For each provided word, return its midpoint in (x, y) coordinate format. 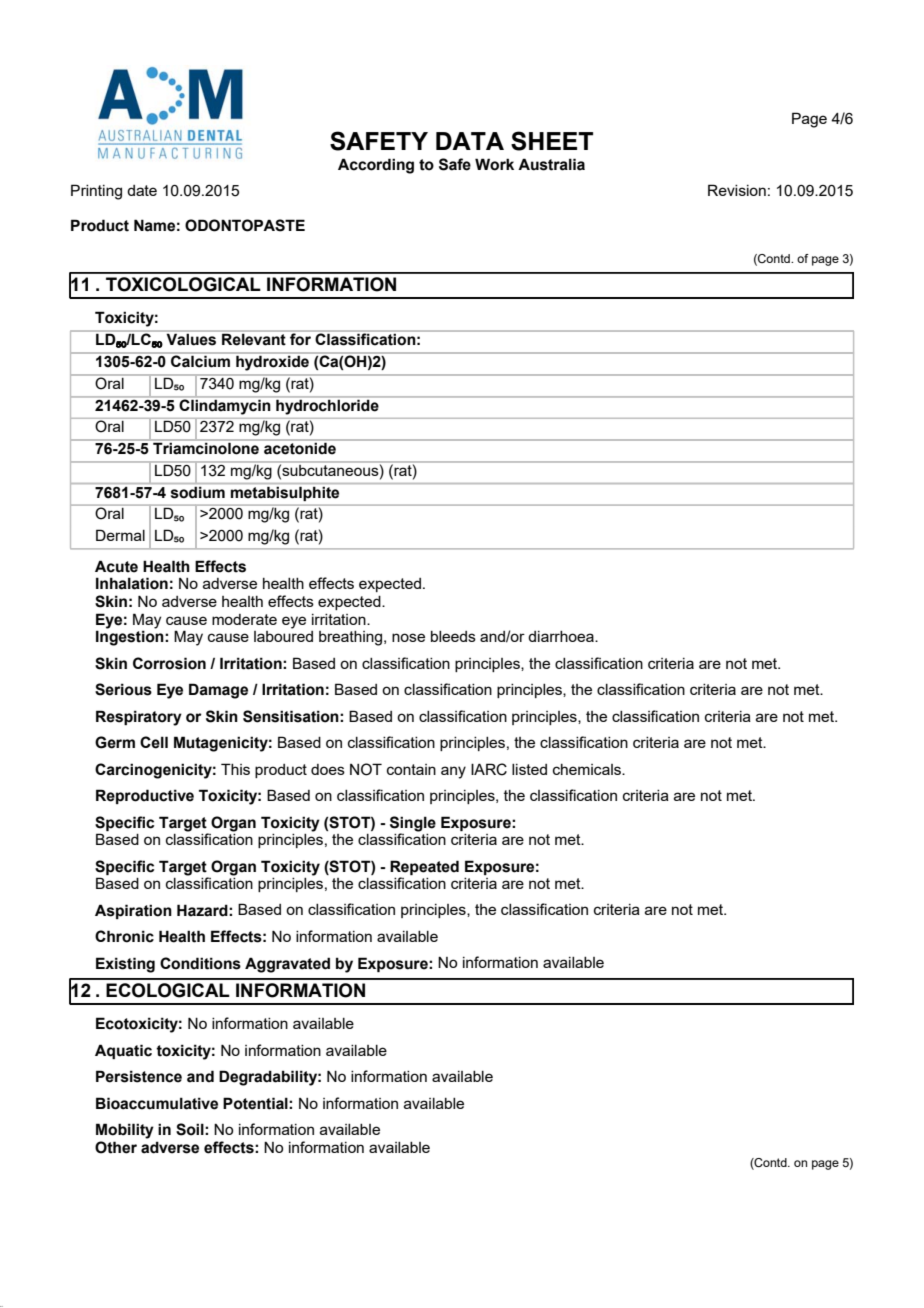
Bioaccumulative (157, 1103)
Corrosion (169, 663)
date (142, 190)
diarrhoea (562, 636)
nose (408, 637)
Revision (737, 190)
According (376, 166)
